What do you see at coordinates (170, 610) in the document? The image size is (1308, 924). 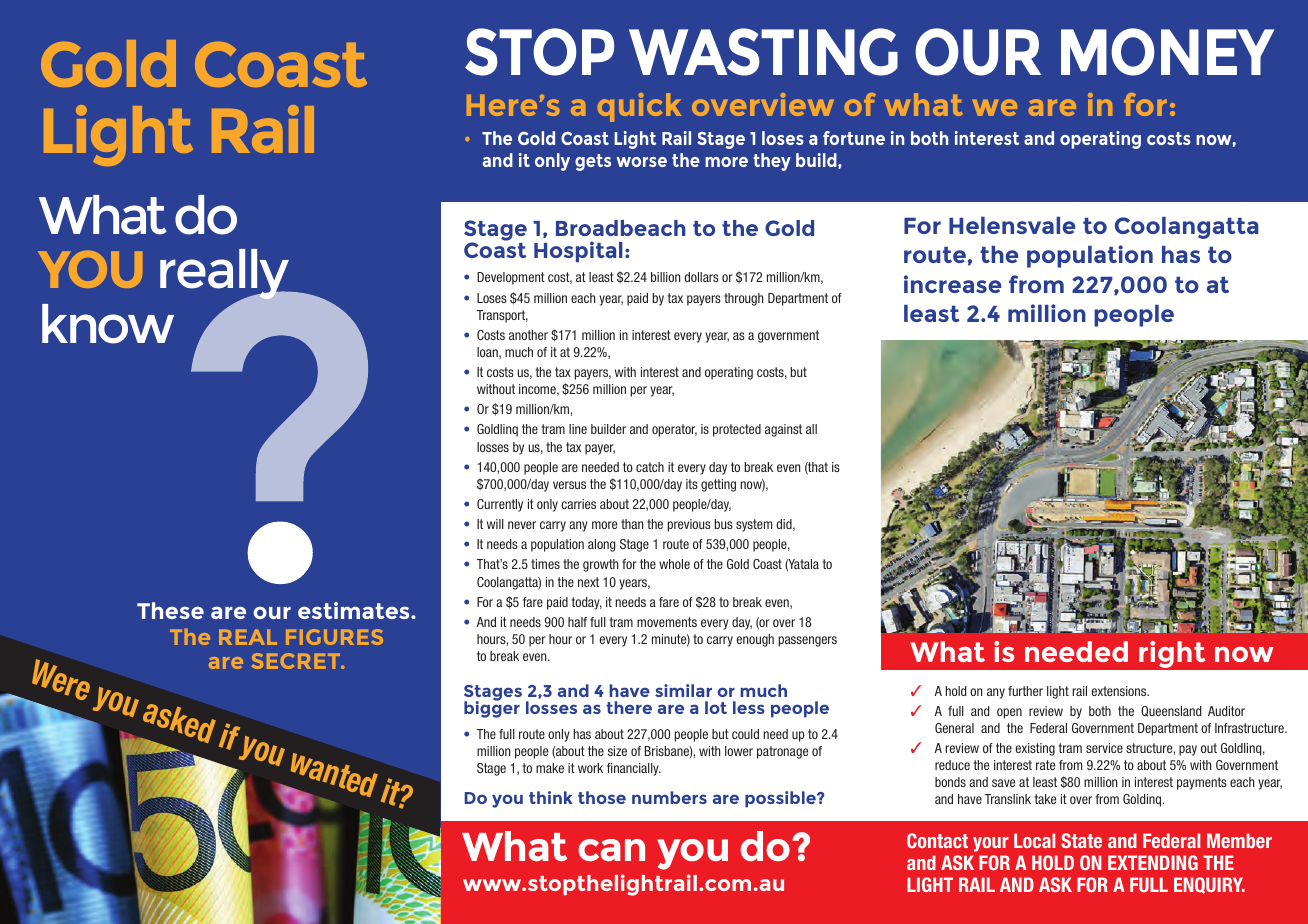 I see `These` at bounding box center [170, 610].
